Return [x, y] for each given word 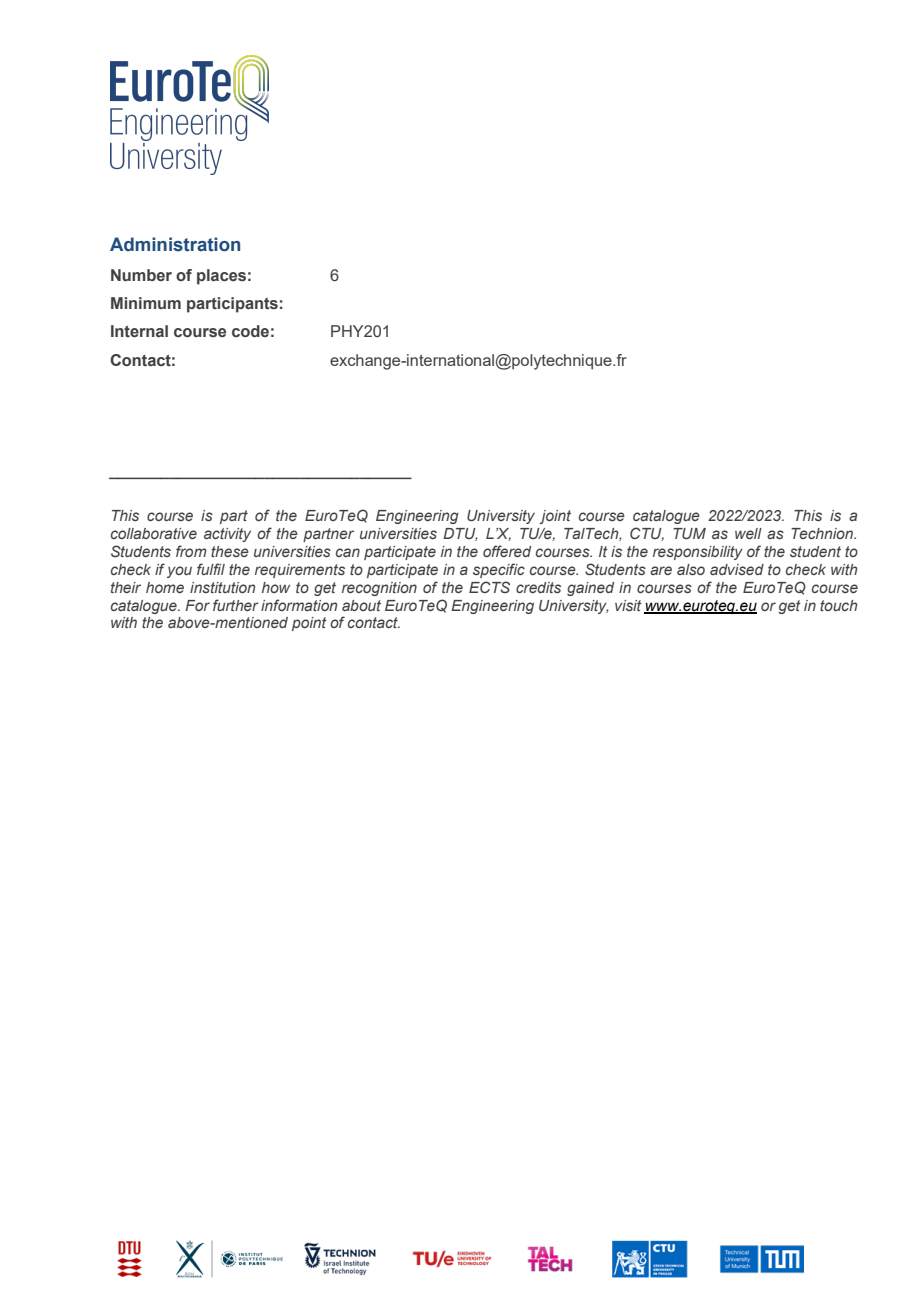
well [748, 533]
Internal [139, 331]
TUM [689, 533]
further [236, 605]
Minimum [146, 303]
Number [141, 275]
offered [507, 551]
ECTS [489, 587]
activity [227, 535]
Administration [175, 244]
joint [555, 517]
